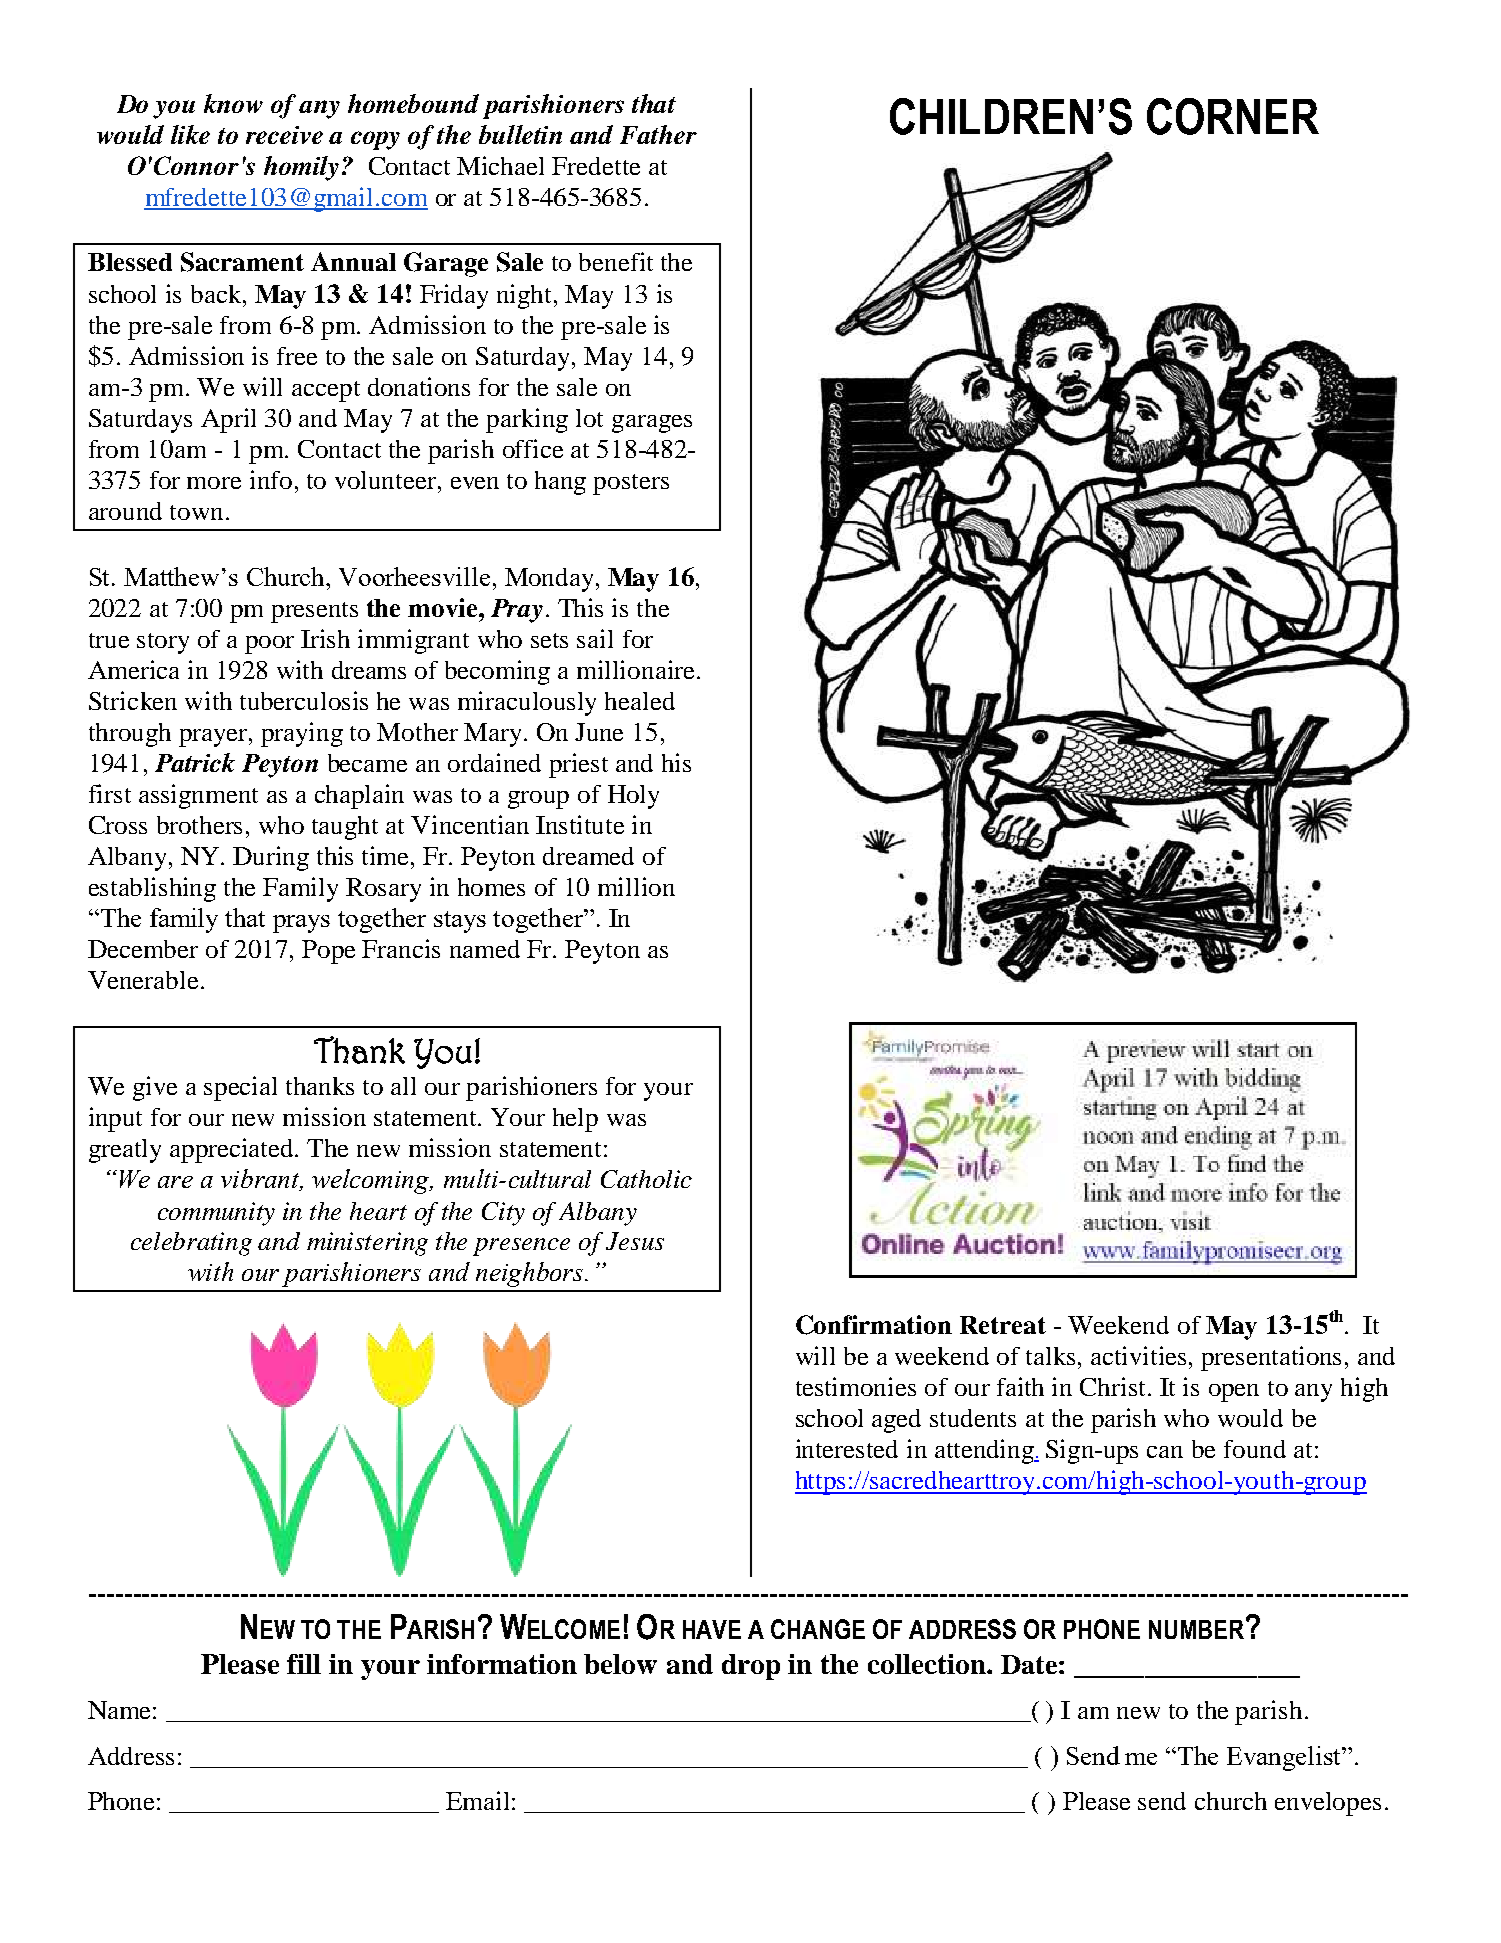 This page has width=1501, height=1943. Describe the element at coordinates (269, 645) in the page. I see `poor` at that location.
